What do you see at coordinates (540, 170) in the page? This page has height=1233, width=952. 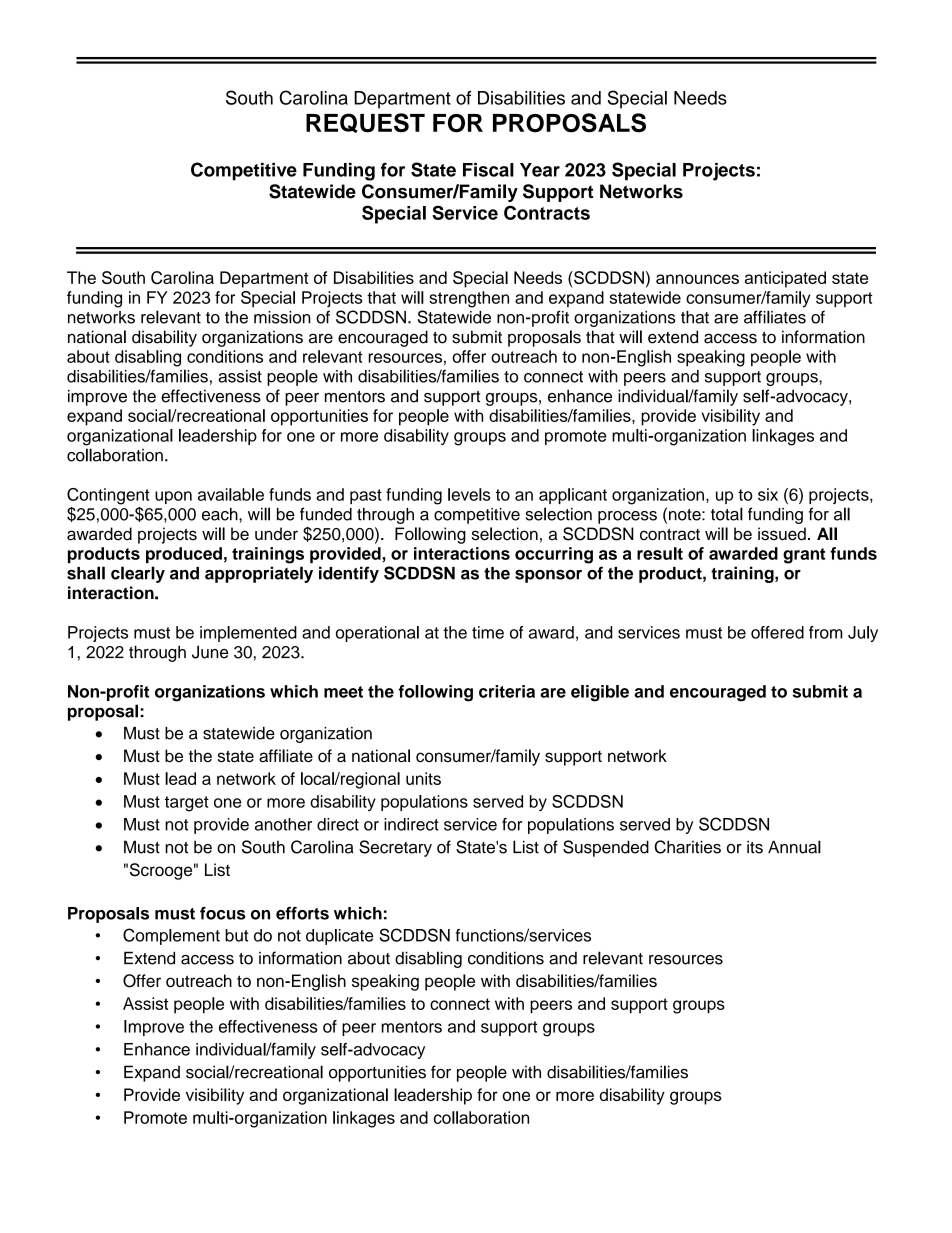 I see `Year` at bounding box center [540, 170].
